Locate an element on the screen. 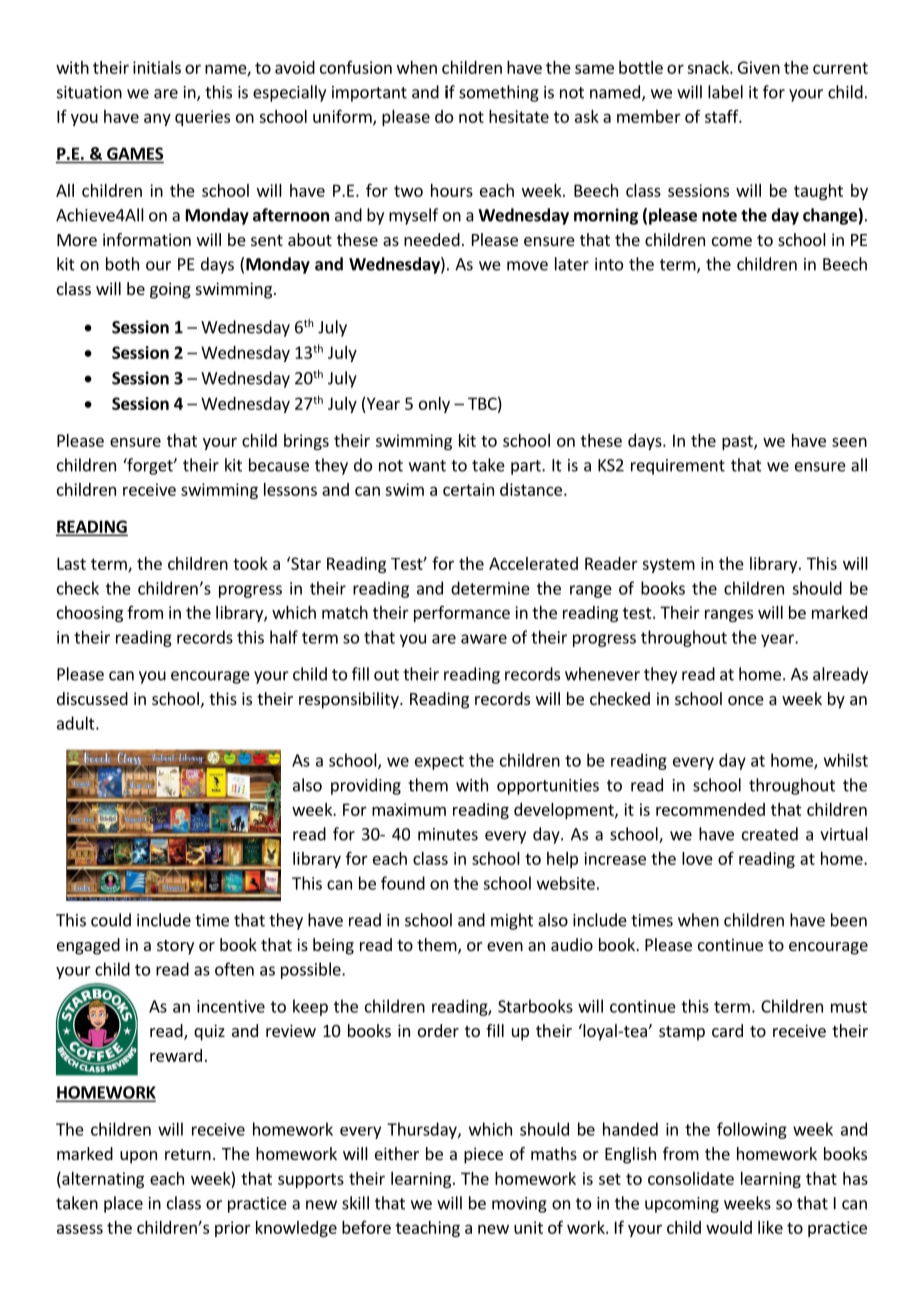  like is located at coordinates (770, 1227).
